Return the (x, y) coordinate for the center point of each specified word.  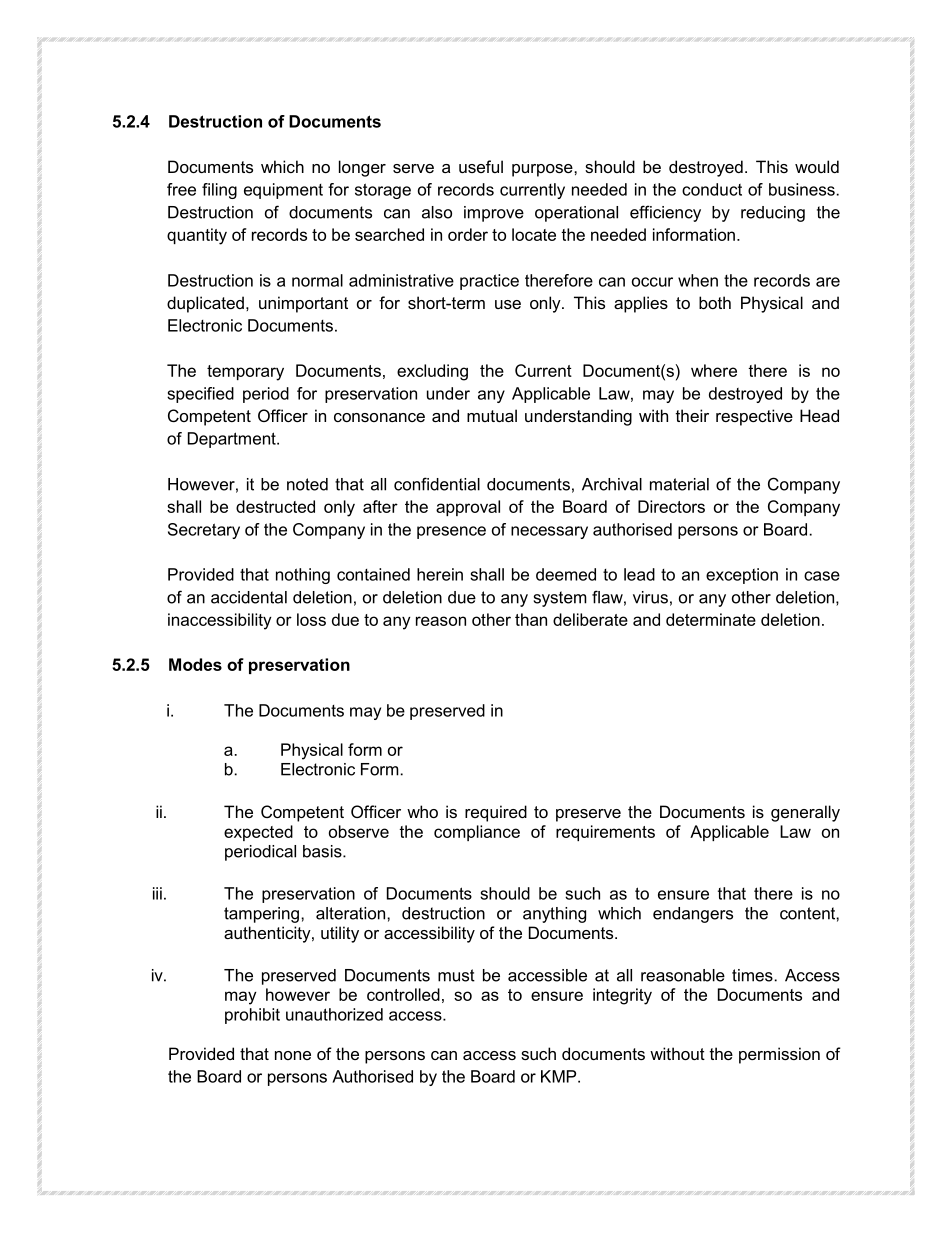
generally (805, 813)
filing (219, 191)
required (496, 813)
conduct (712, 189)
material (679, 484)
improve (494, 214)
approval (468, 508)
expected (258, 833)
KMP (560, 1076)
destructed (275, 506)
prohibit (252, 1016)
